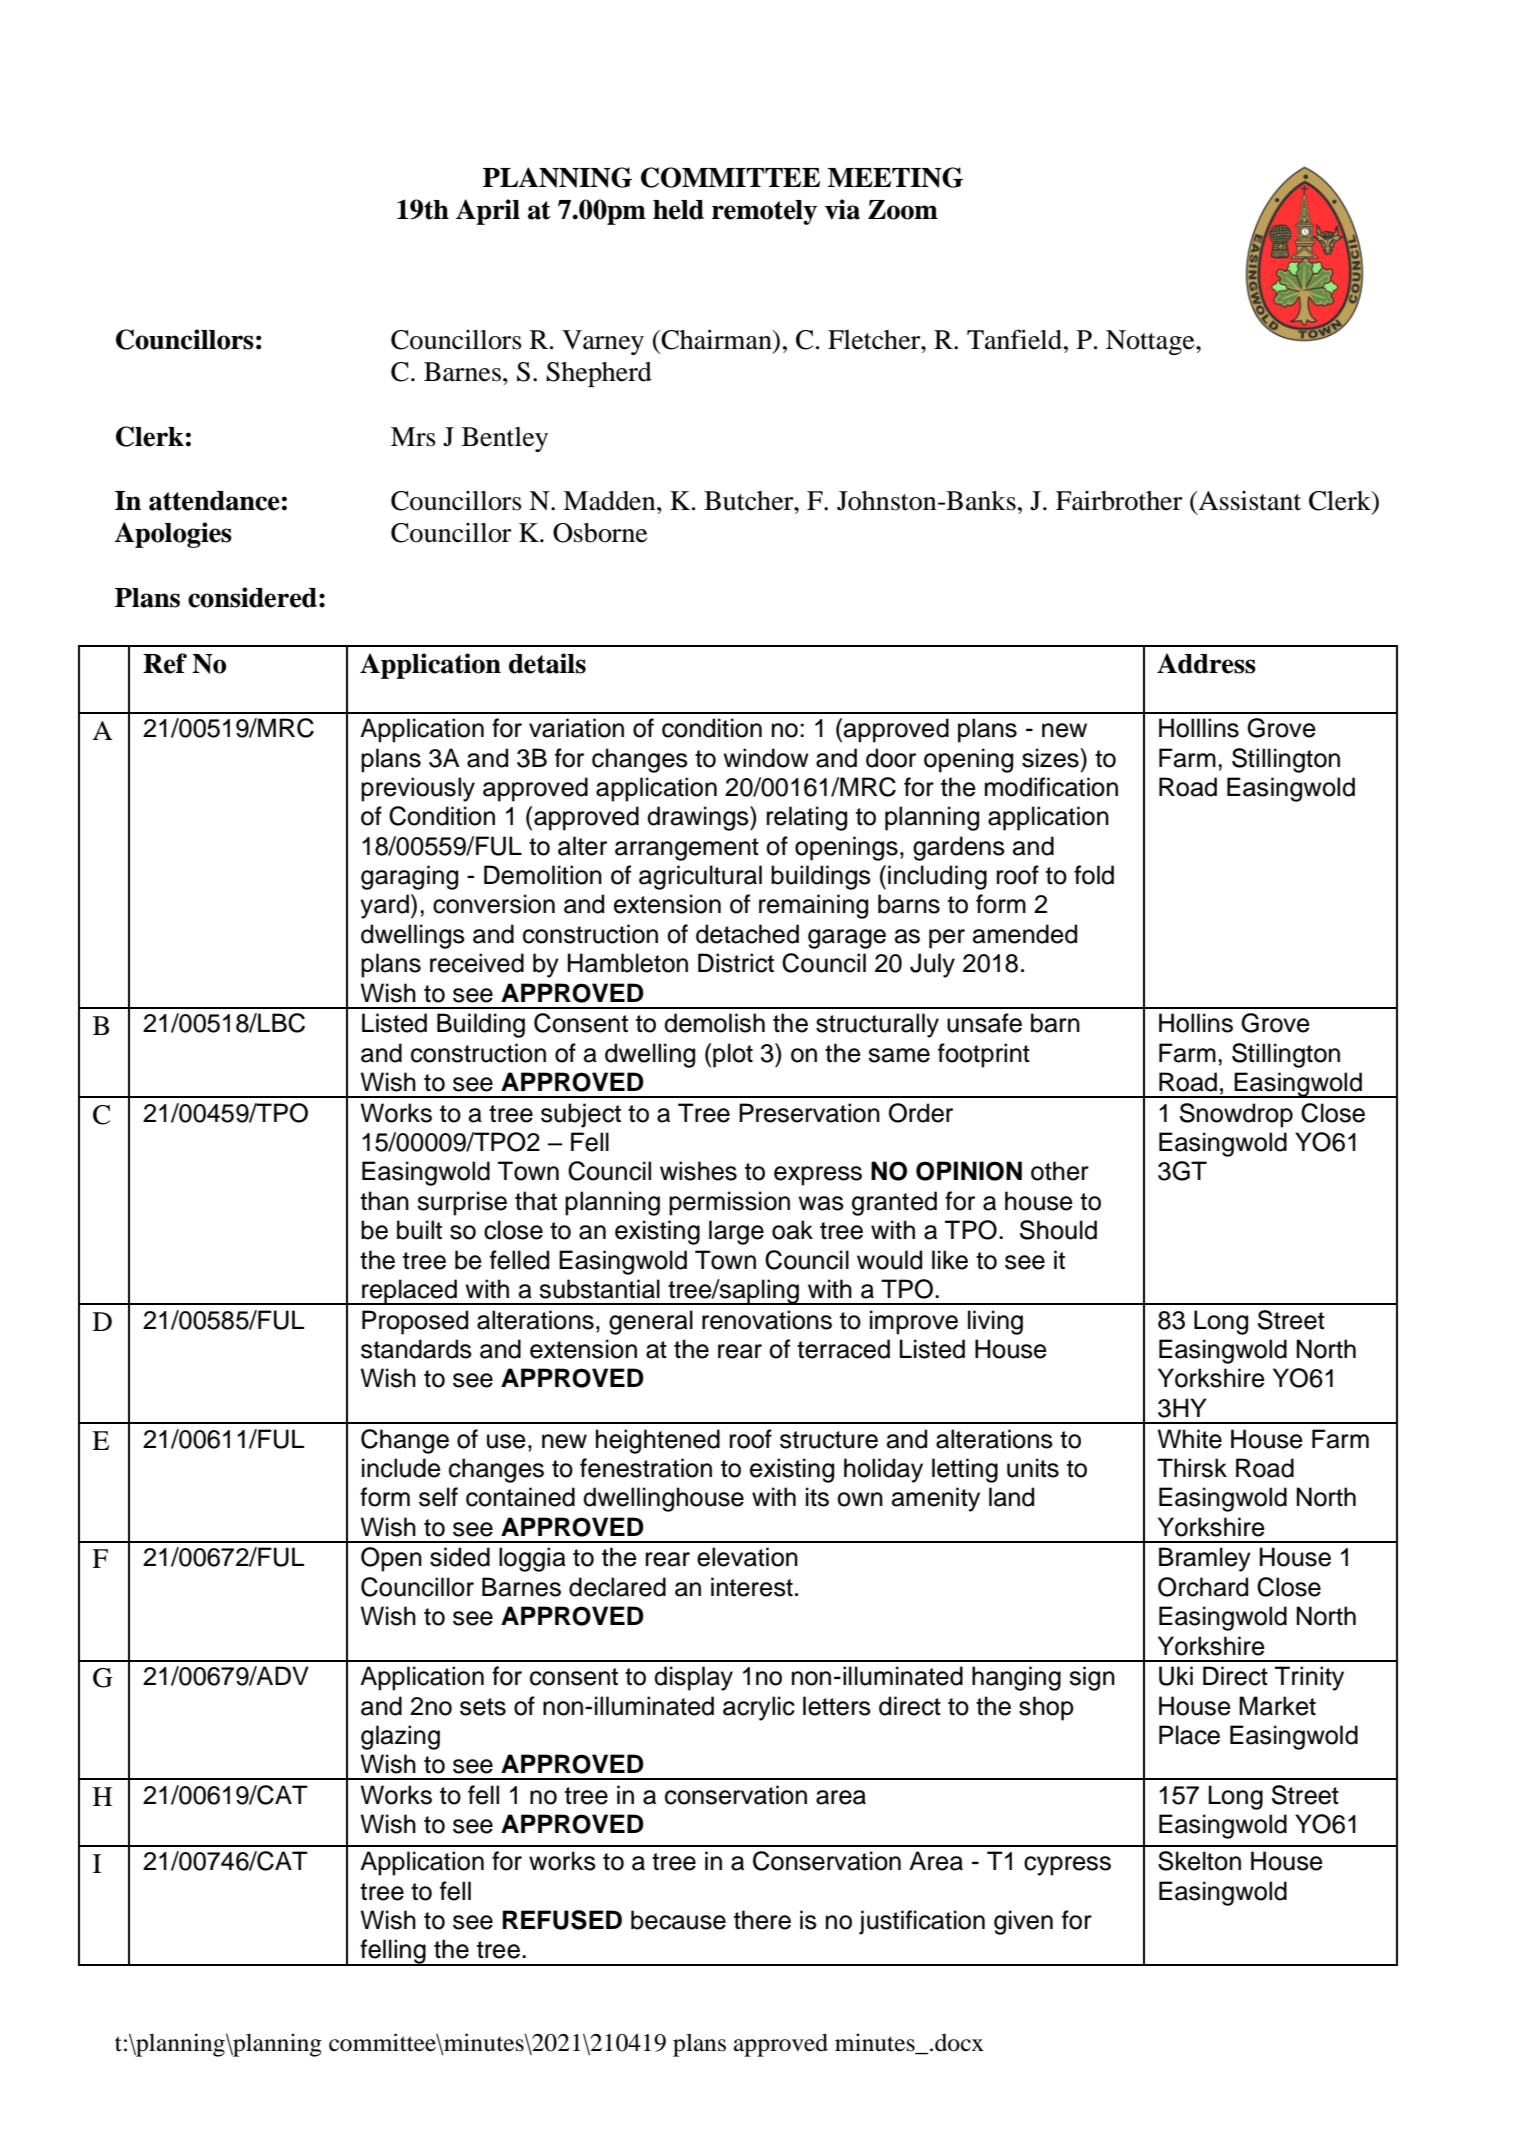 Image resolution: width=1521 pixels, height=2151 pixels. Describe the element at coordinates (747, 1557) in the screenshot. I see `elevation` at that location.
